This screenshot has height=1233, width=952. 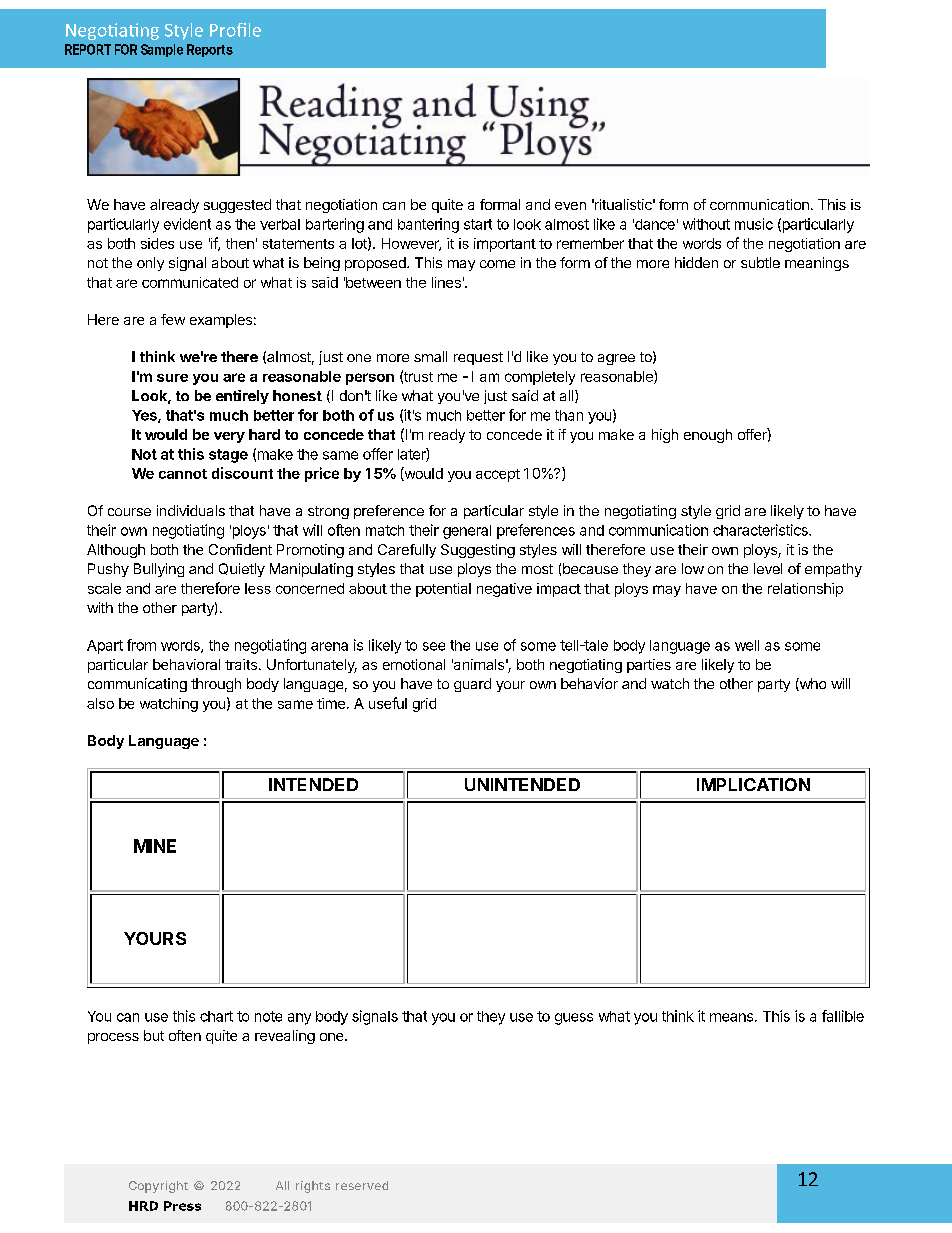 What do you see at coordinates (162, 50) in the screenshot?
I see `Sample` at bounding box center [162, 50].
